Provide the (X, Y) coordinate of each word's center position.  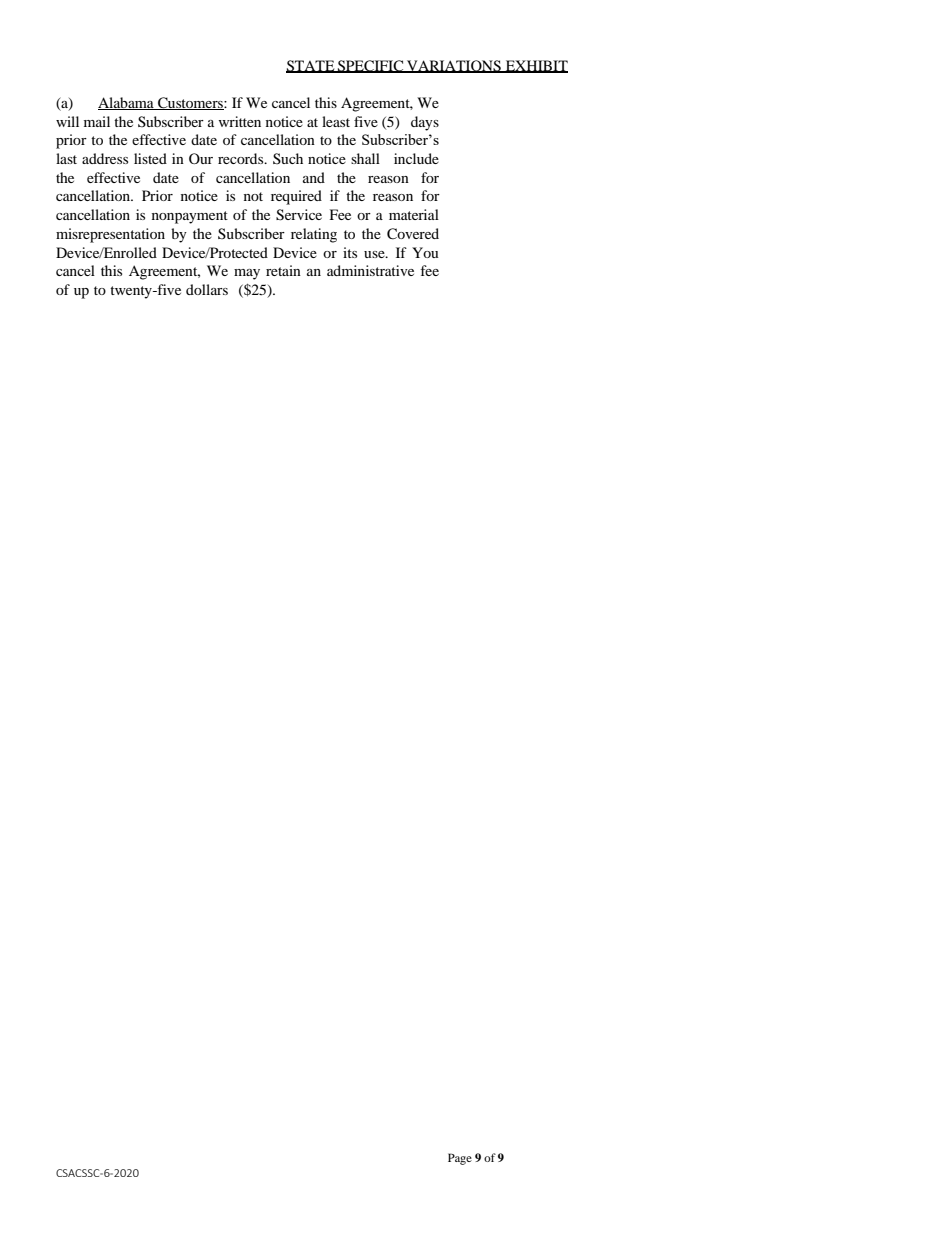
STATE (311, 66)
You (425, 252)
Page (460, 1159)
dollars (207, 289)
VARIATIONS (454, 66)
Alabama (127, 103)
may (247, 274)
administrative (370, 270)
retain (283, 270)
